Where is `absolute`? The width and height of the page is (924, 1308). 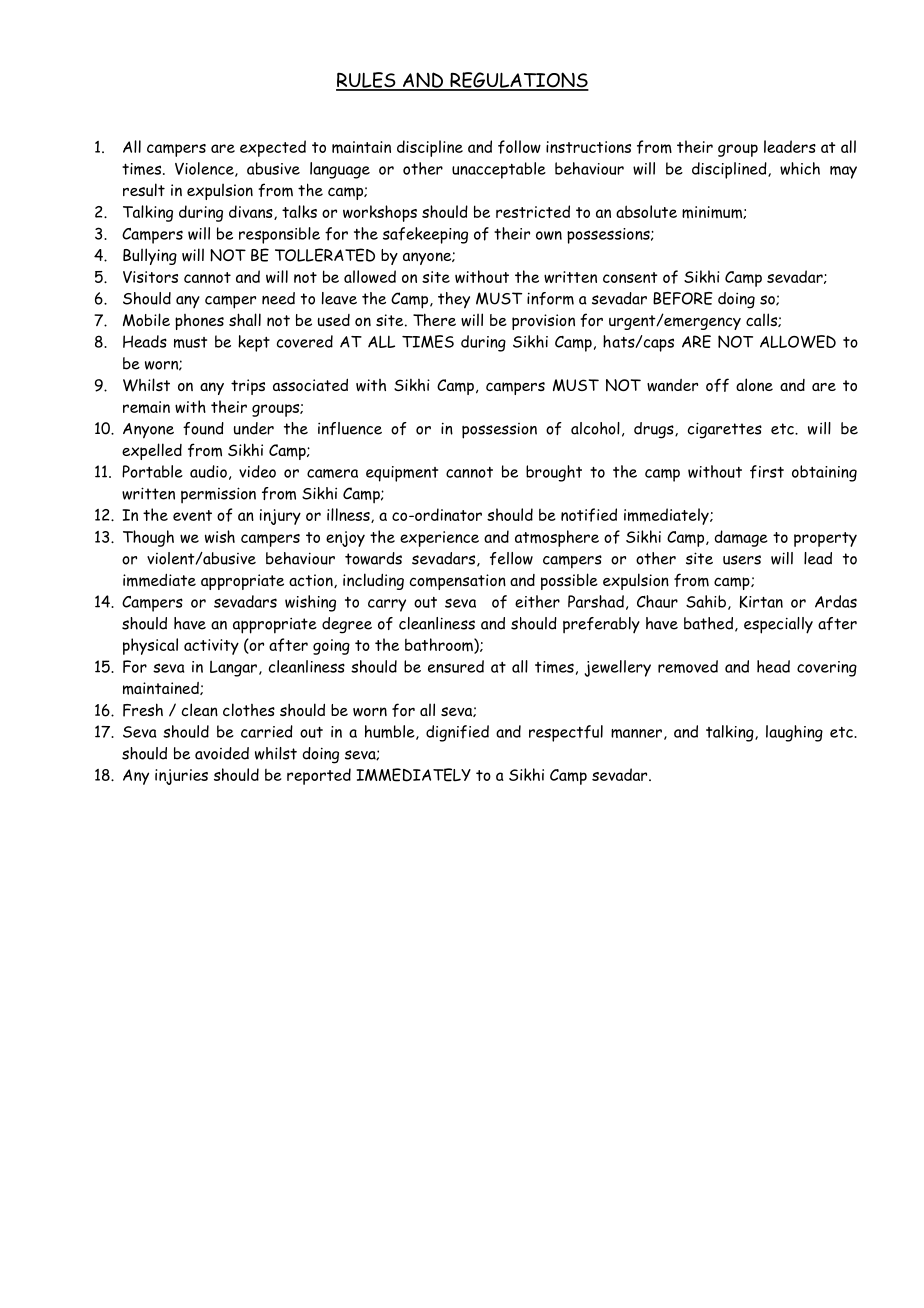 absolute is located at coordinates (646, 211).
